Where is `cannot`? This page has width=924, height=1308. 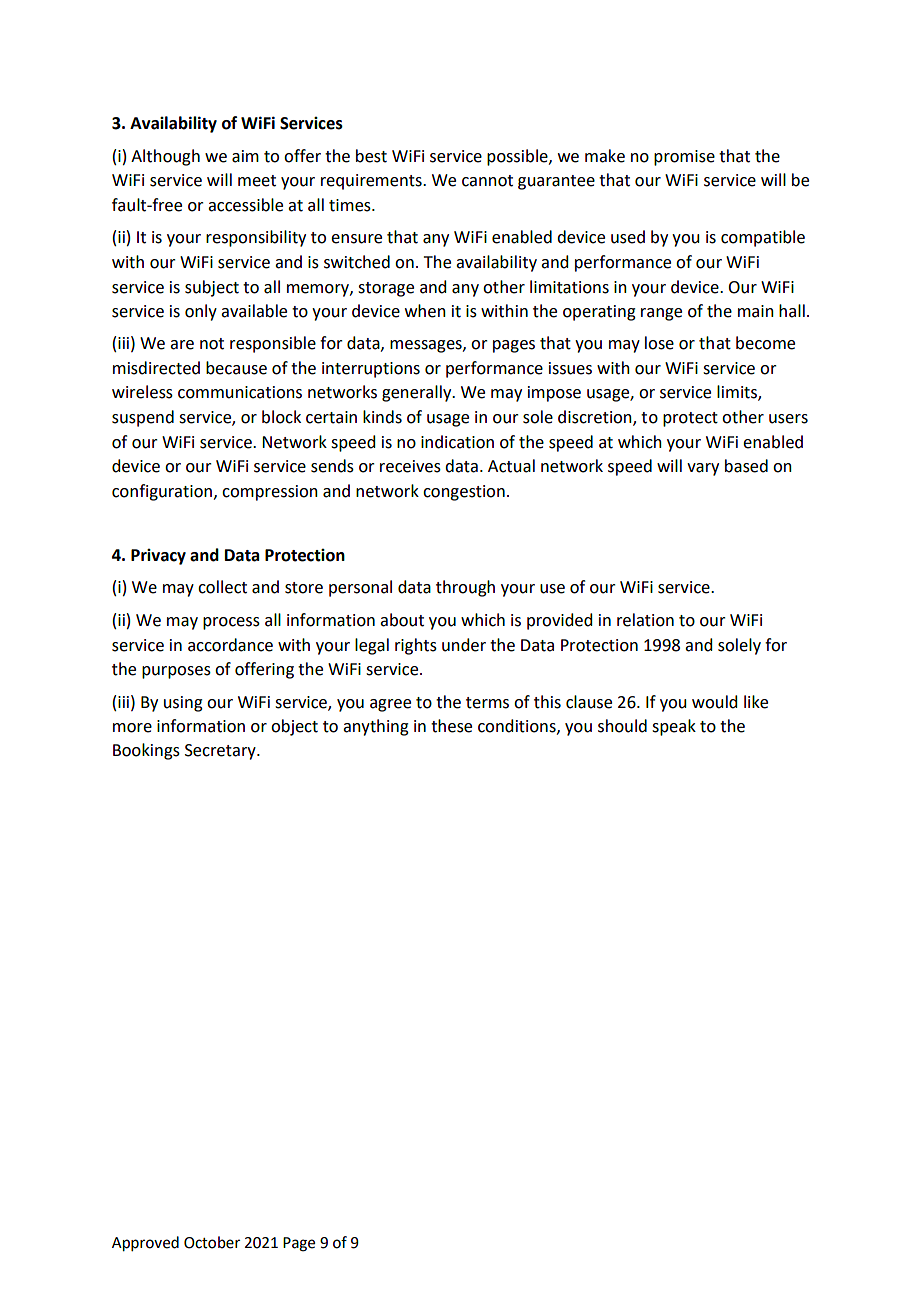
cannot is located at coordinates (487, 181).
